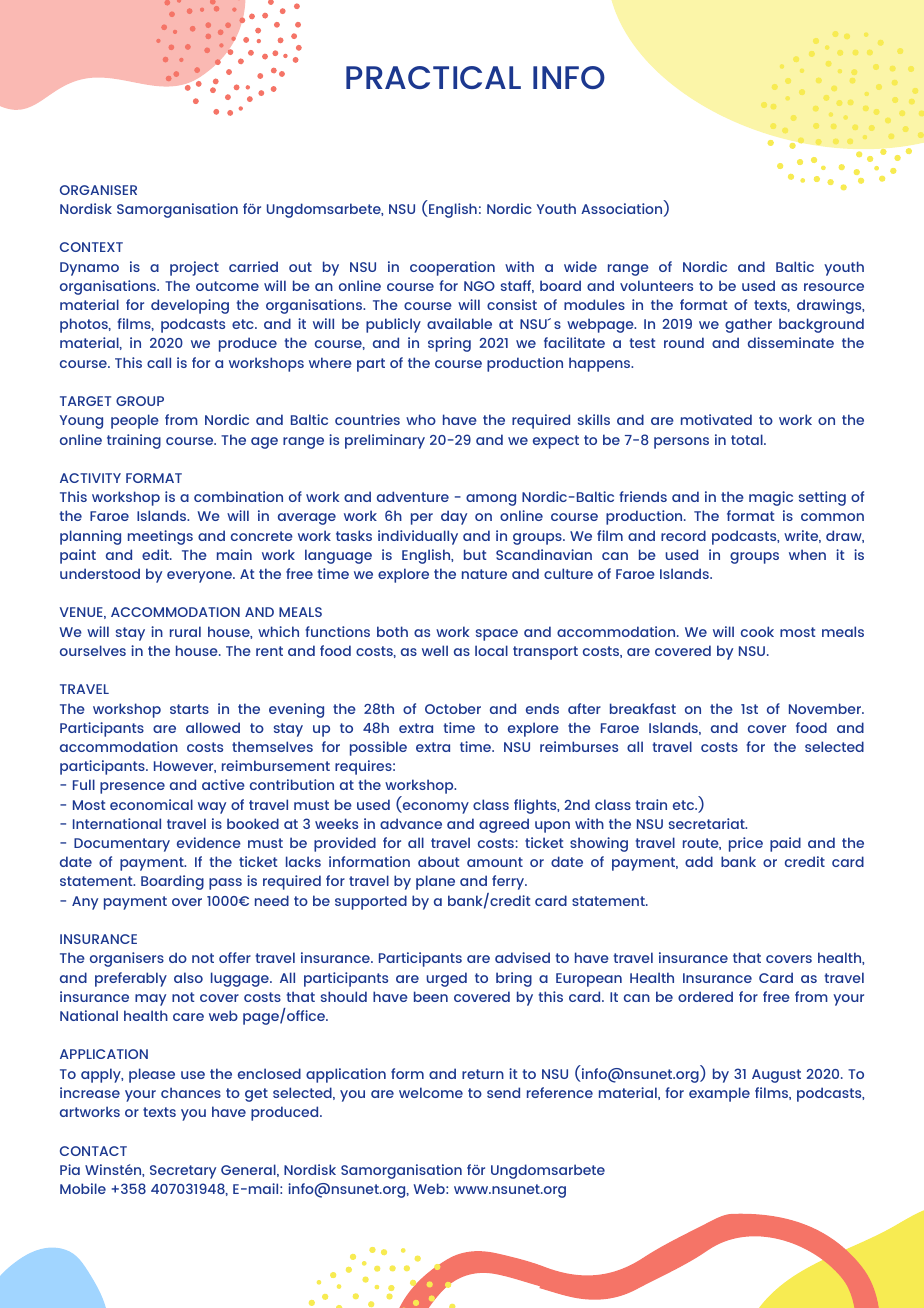  I want to click on cook, so click(757, 631).
